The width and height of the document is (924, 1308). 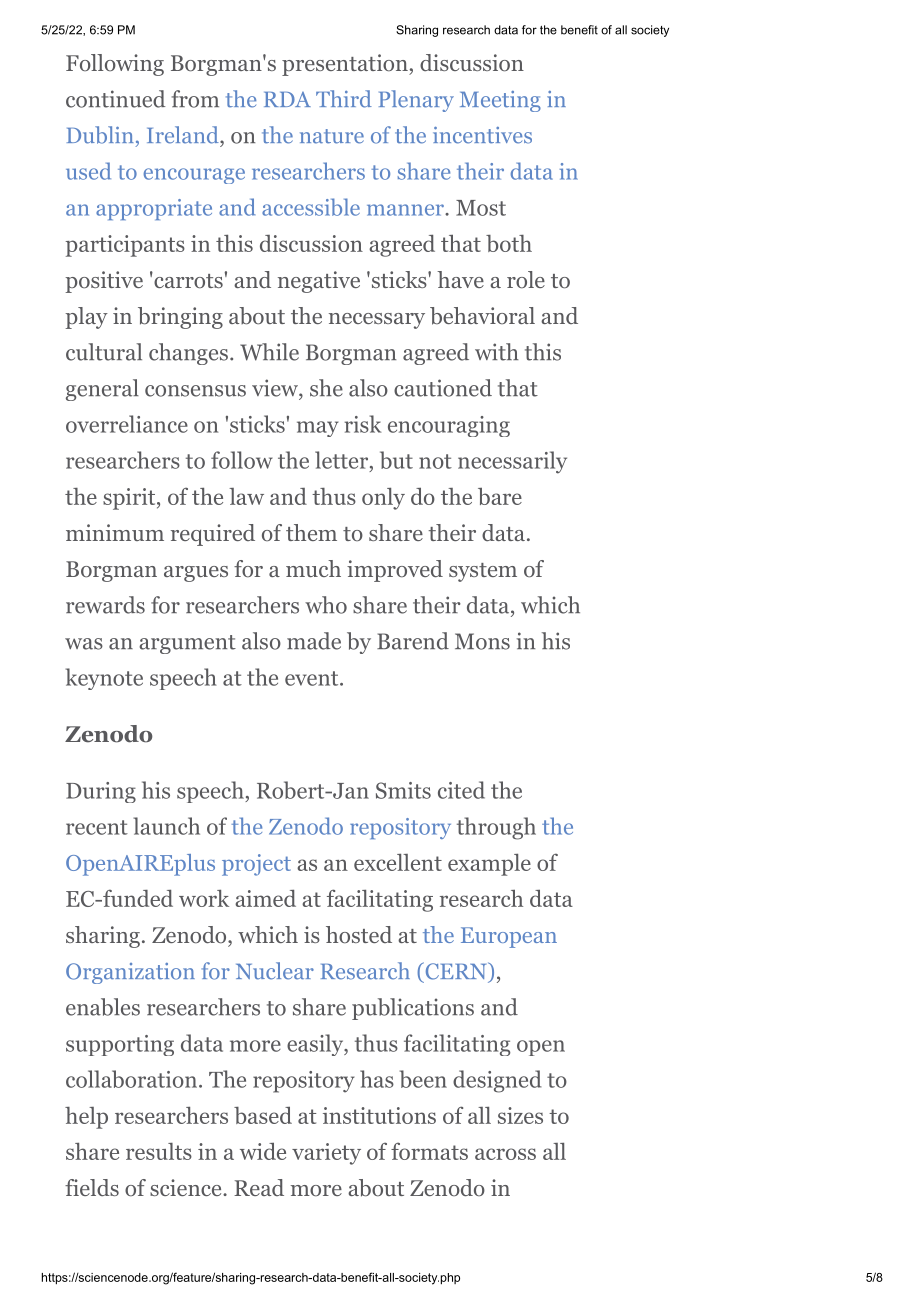 What do you see at coordinates (105, 605) in the document?
I see `rewards` at bounding box center [105, 605].
